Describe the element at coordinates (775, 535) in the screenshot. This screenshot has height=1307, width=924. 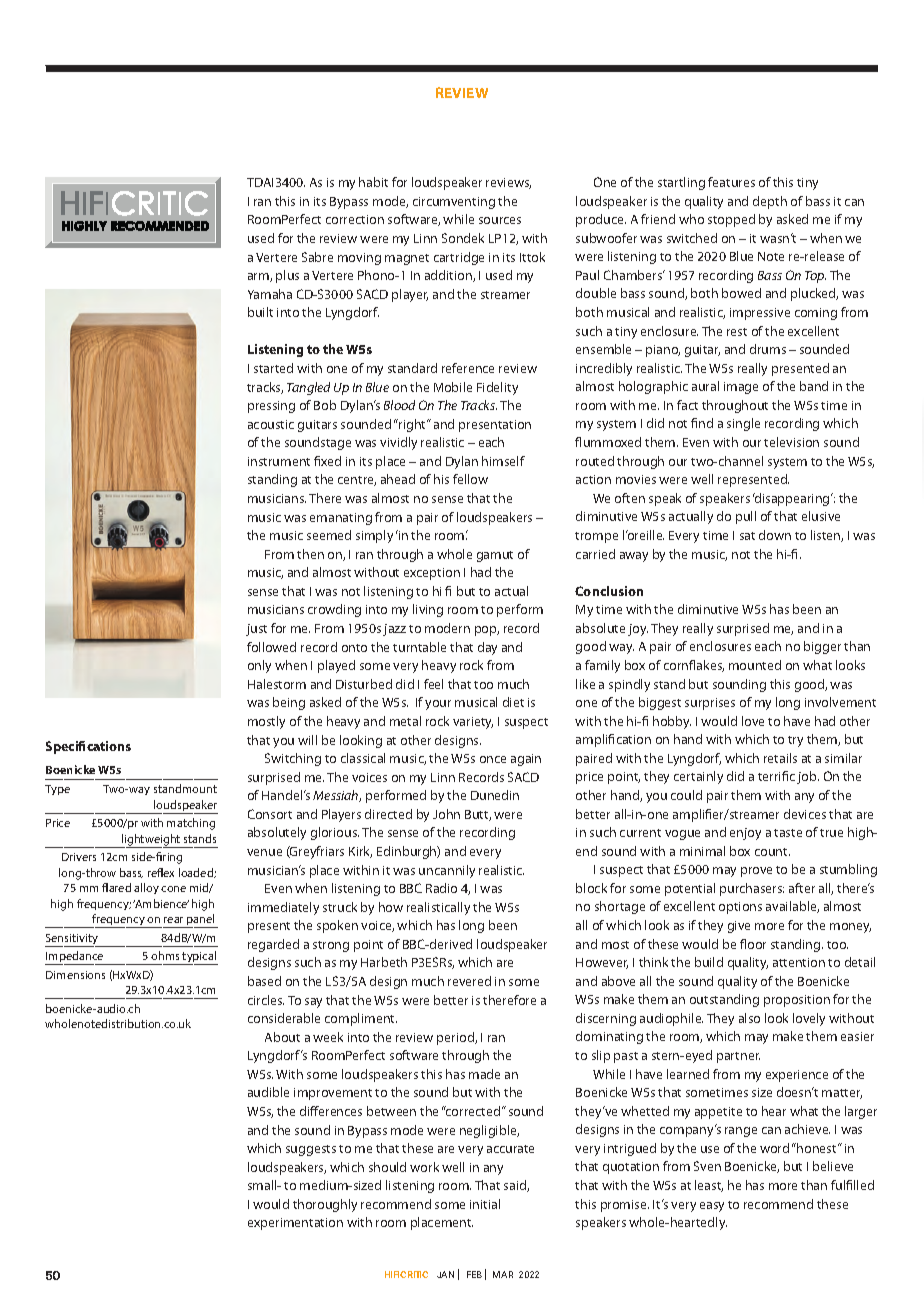
I see `down` at that location.
